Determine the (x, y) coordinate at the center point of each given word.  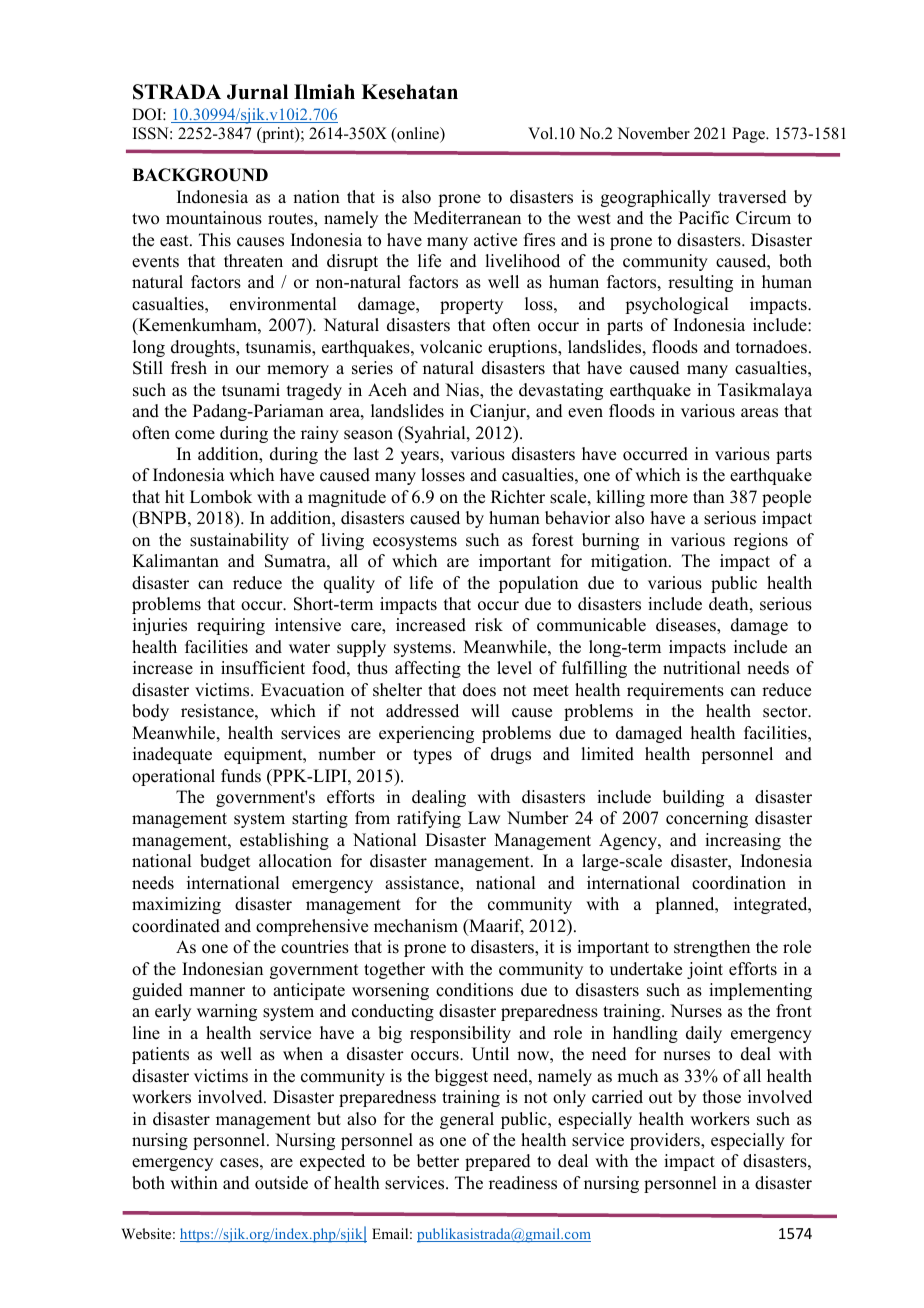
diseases (687, 625)
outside (281, 1183)
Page (749, 135)
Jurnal (257, 92)
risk (489, 625)
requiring (231, 626)
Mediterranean (467, 218)
